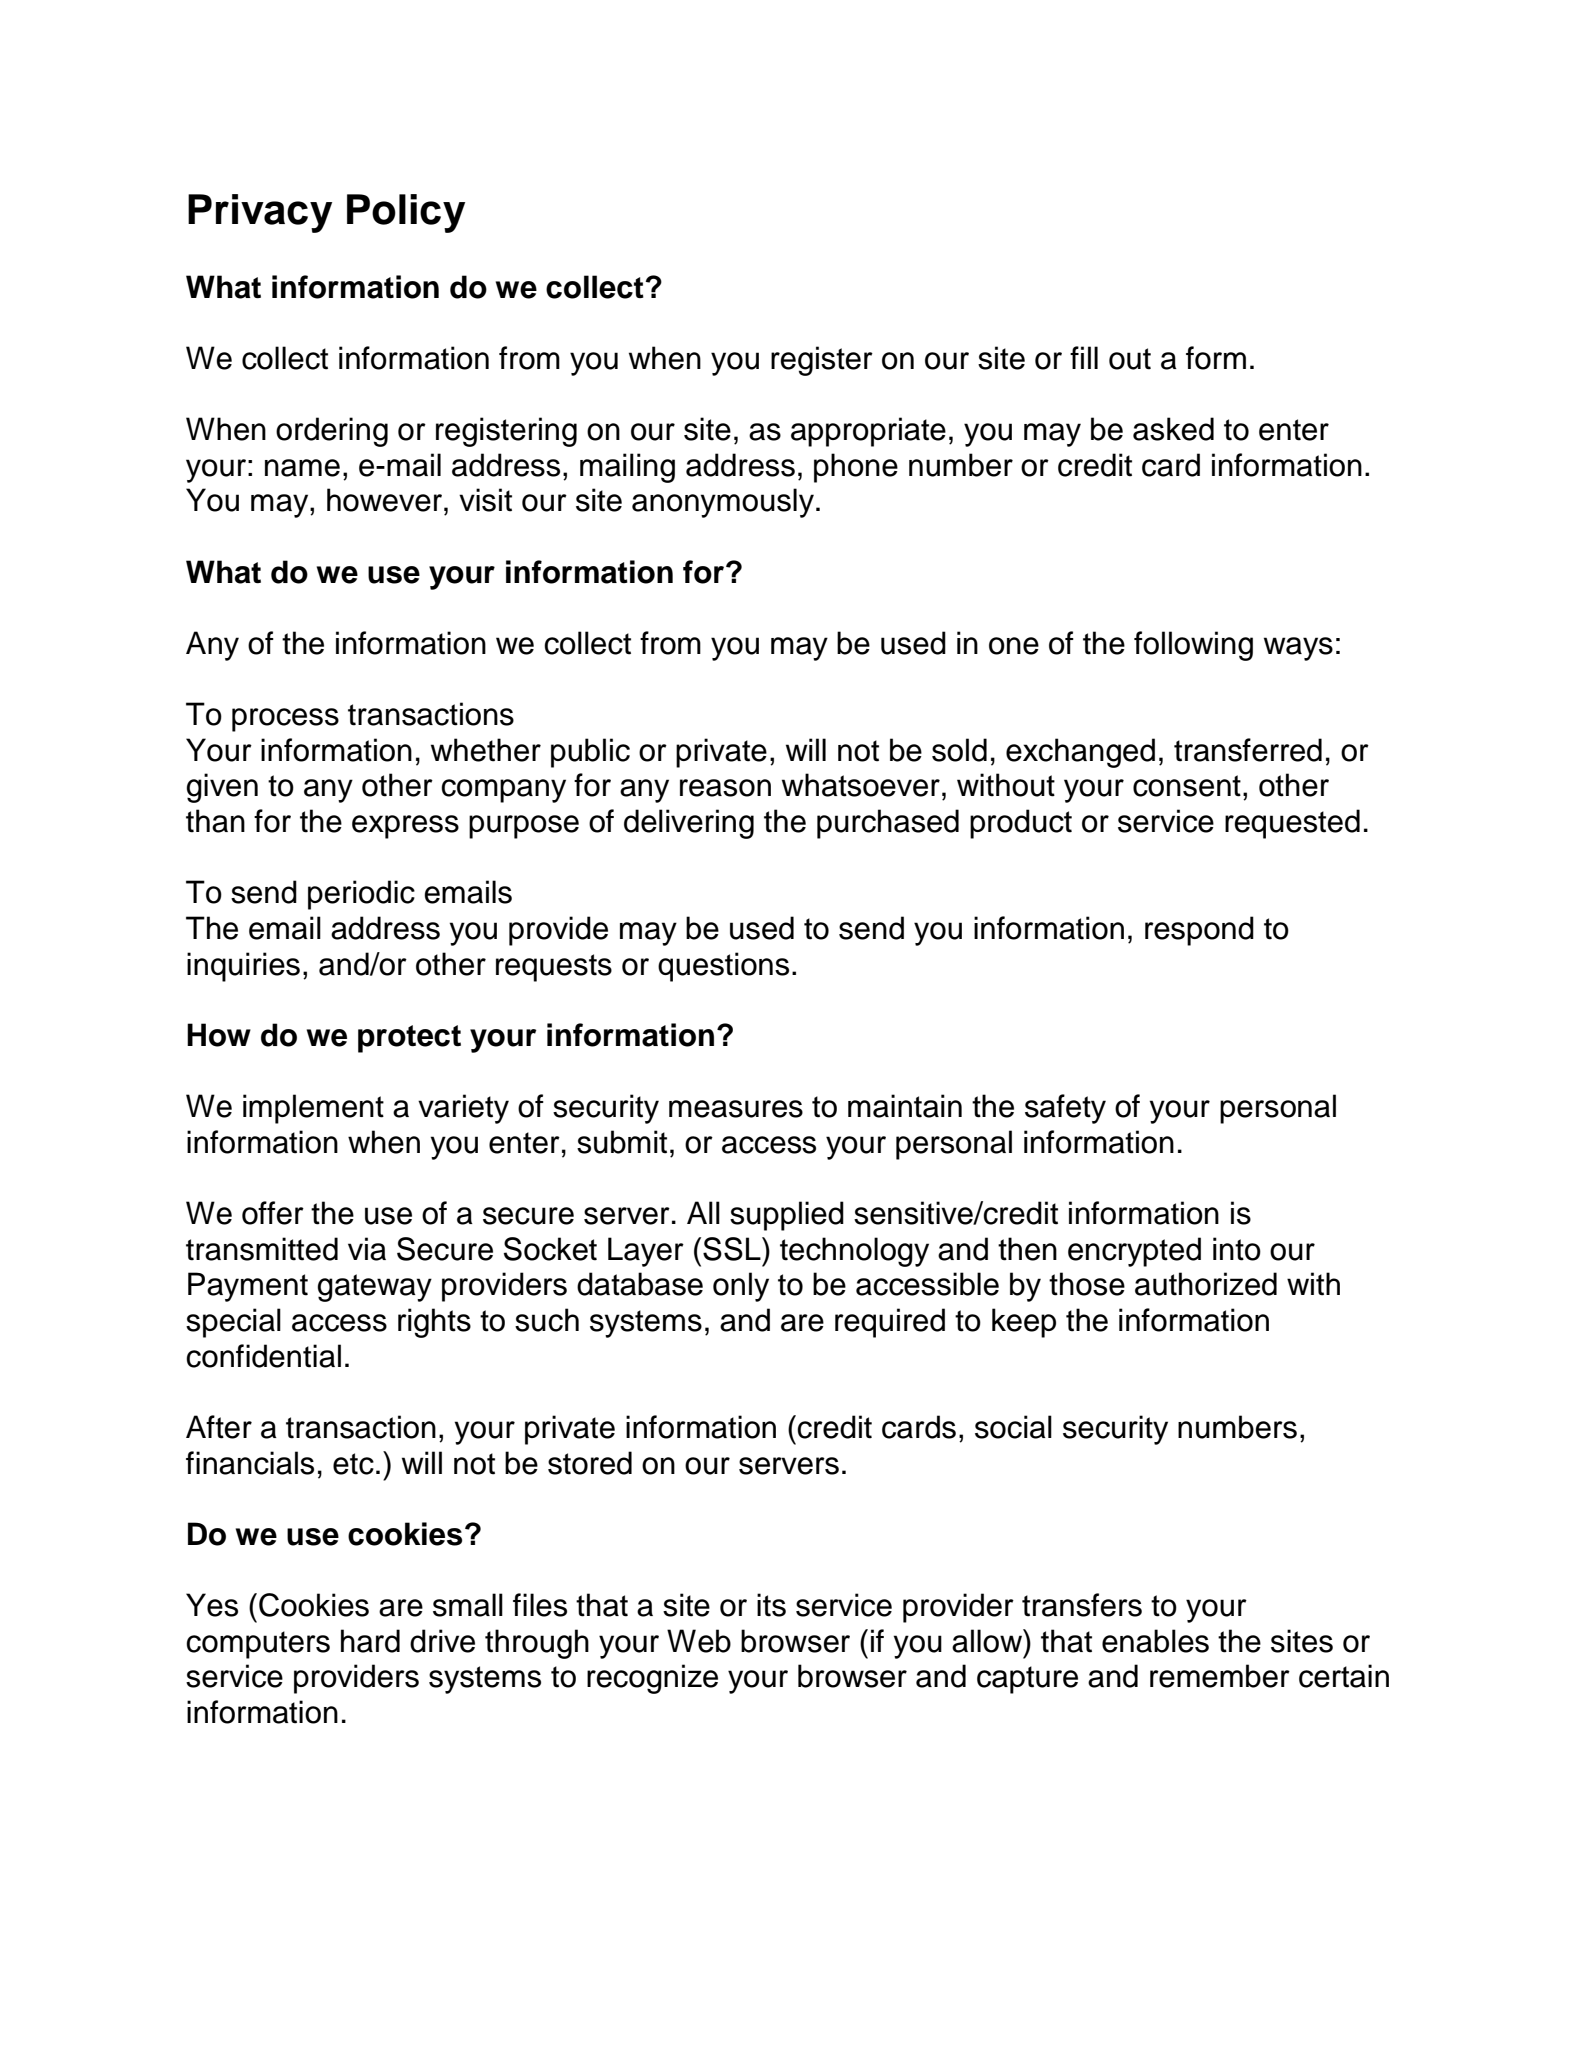  Describe the element at coordinates (868, 432) in the document. I see `appropriate` at that location.
